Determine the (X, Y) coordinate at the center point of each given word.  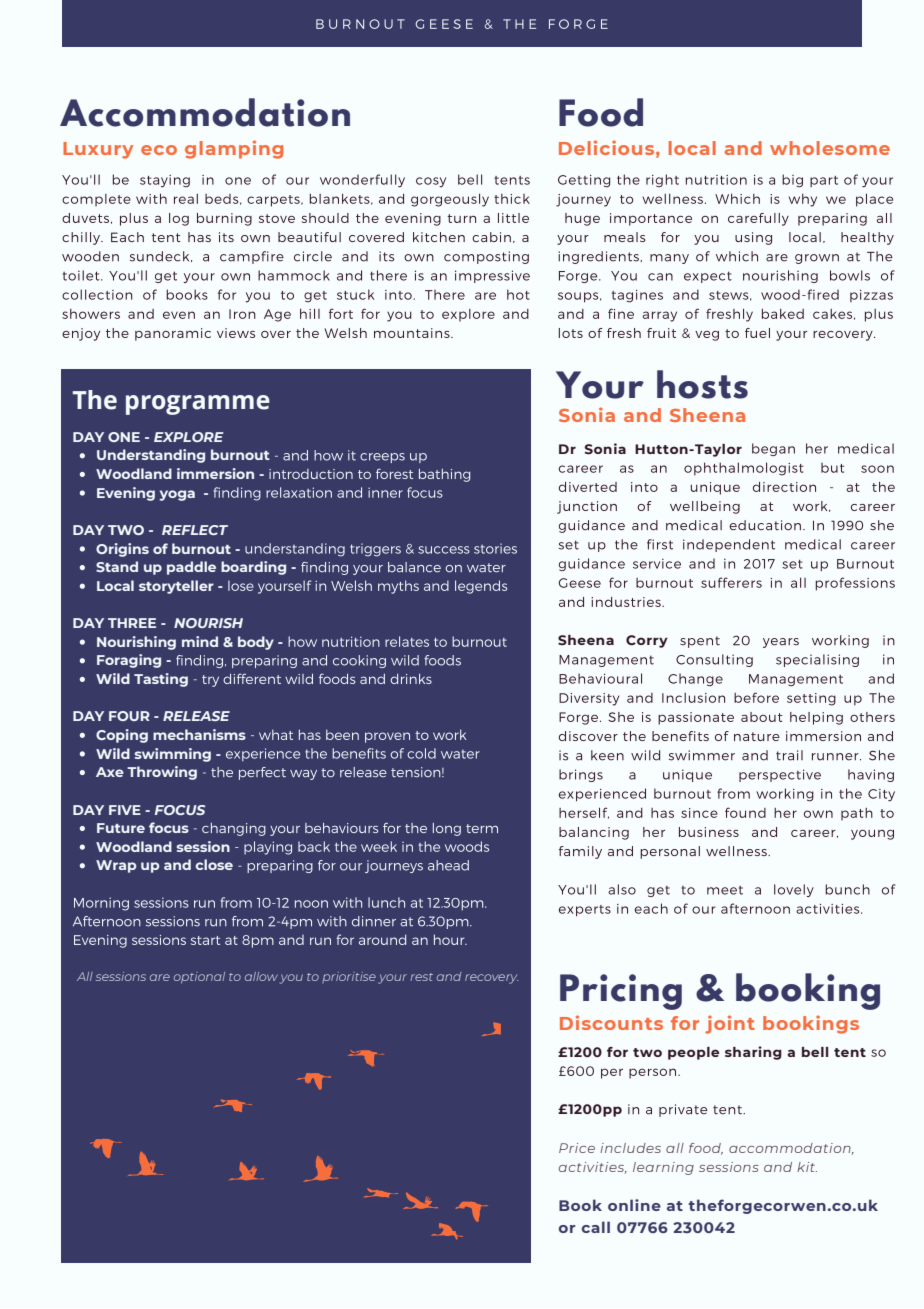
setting (811, 699)
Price (577, 1148)
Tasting (161, 680)
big (792, 181)
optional (199, 978)
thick (512, 199)
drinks (411, 678)
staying (165, 181)
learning (663, 1168)
